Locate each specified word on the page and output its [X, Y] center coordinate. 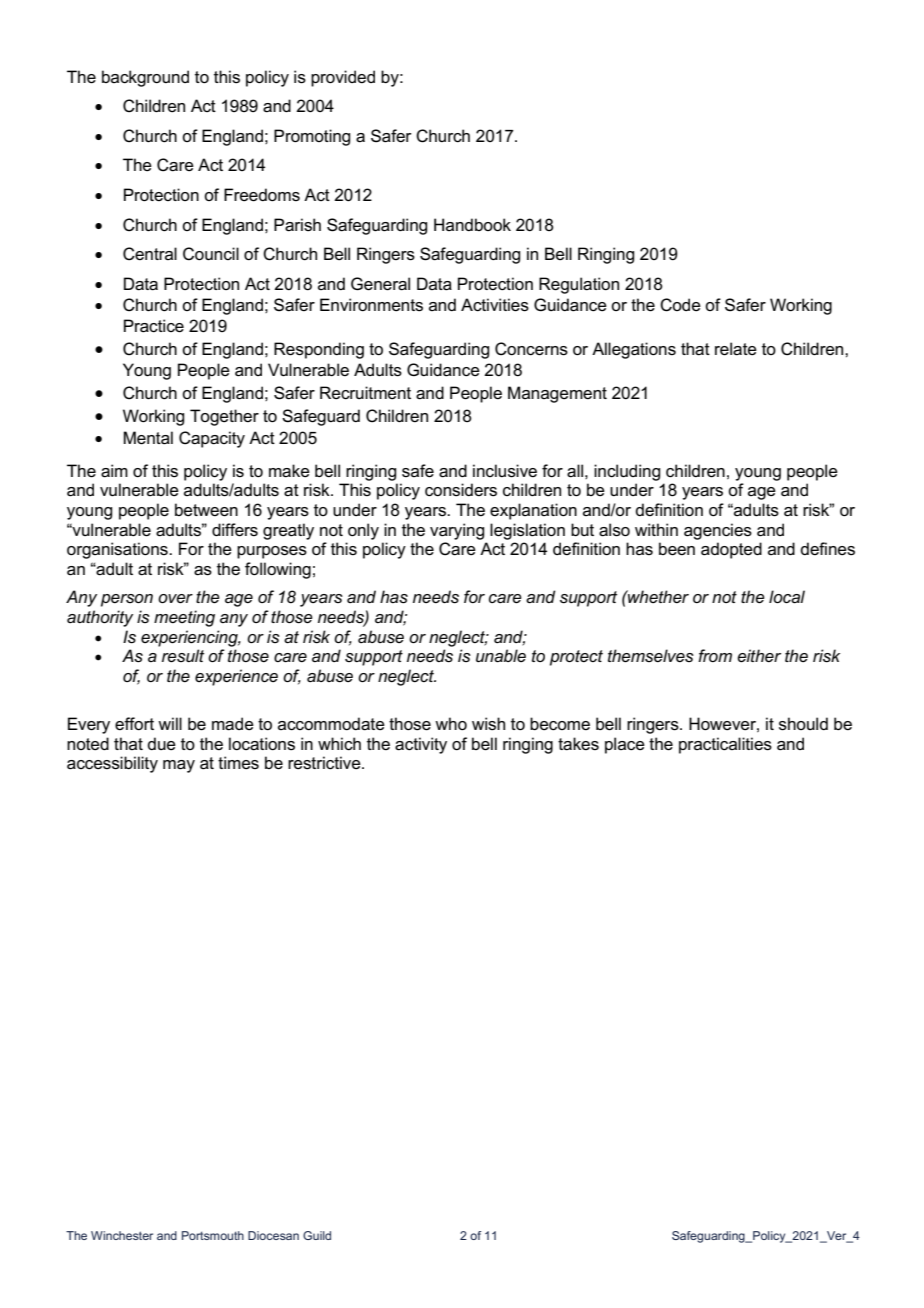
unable [501, 656]
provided [343, 78]
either [759, 656]
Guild [317, 1235]
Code [680, 305]
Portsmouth [213, 1235]
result [183, 656]
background [145, 78]
